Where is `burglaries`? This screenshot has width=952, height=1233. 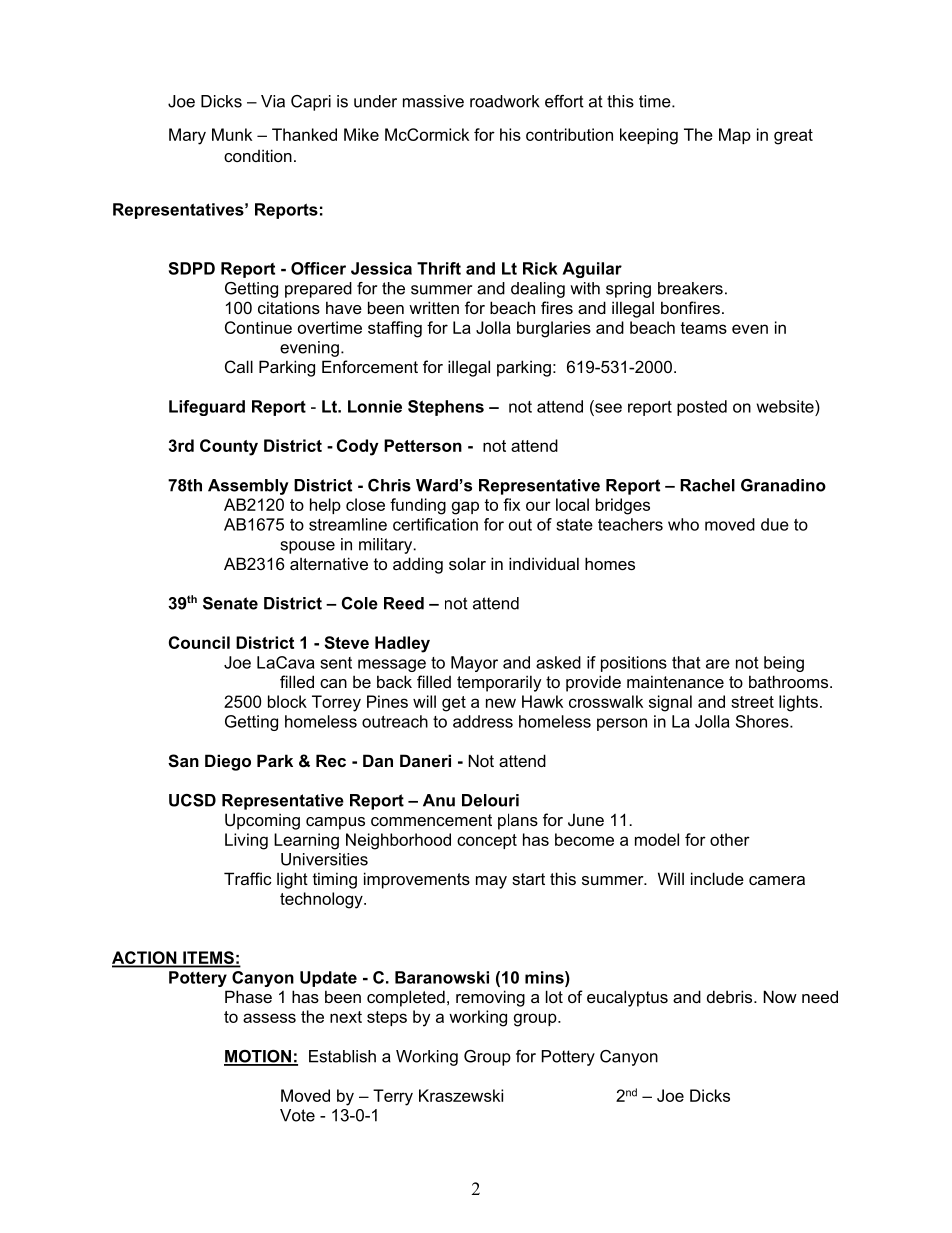 burglaries is located at coordinates (554, 329).
